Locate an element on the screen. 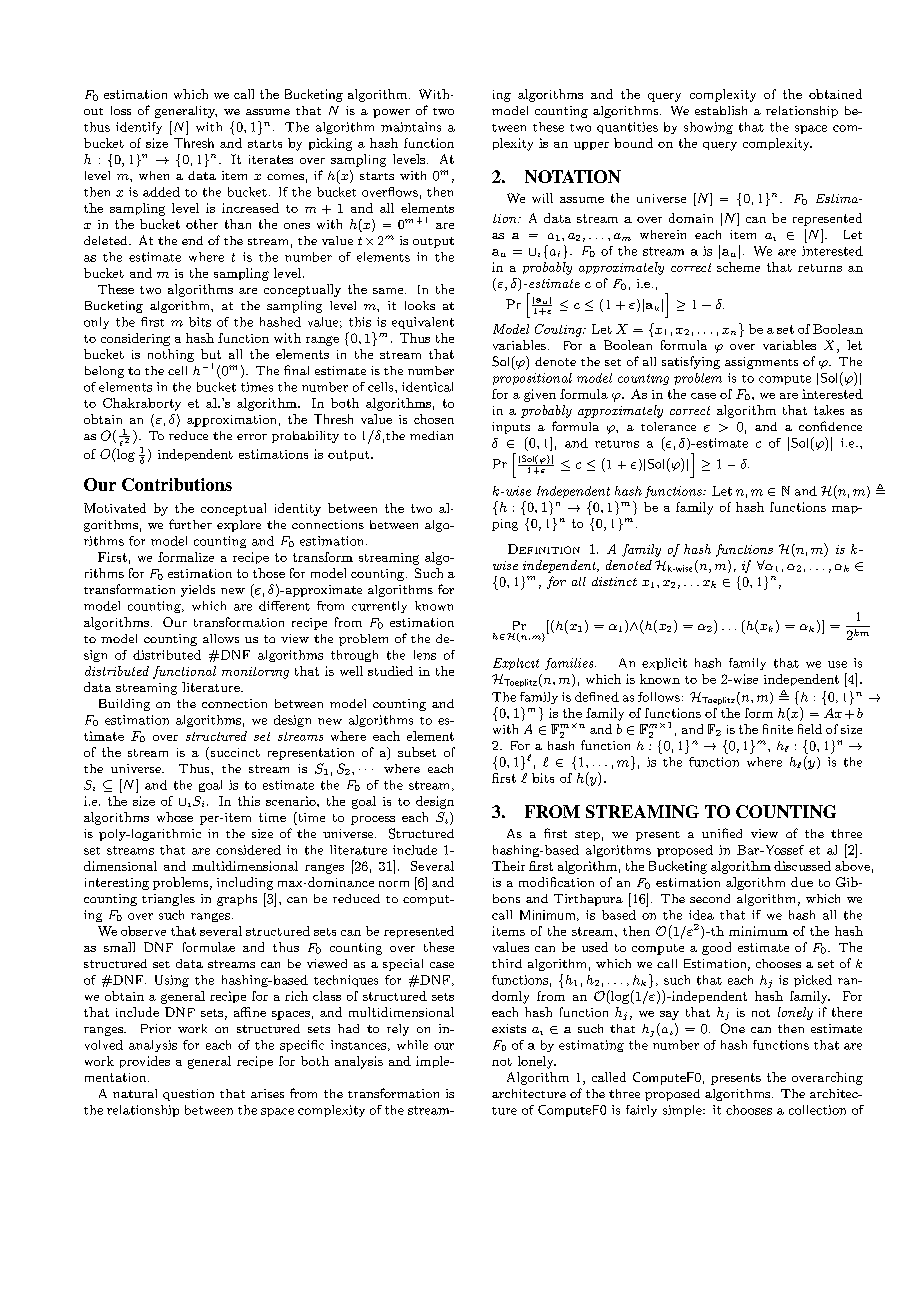 The height and width of the screenshot is (1308, 924). error is located at coordinates (252, 437).
